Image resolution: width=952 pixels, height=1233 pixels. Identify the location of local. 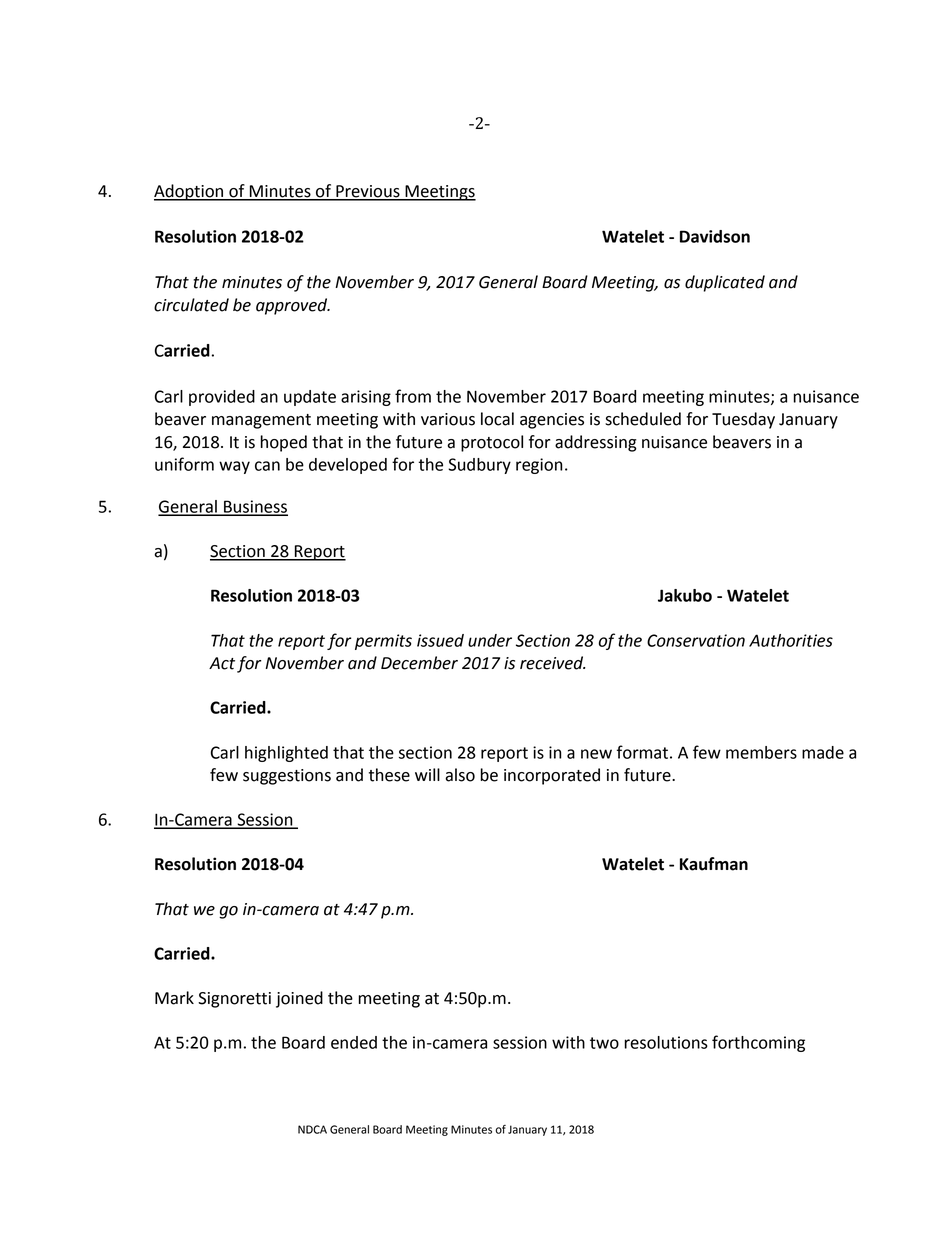
(497, 419).
